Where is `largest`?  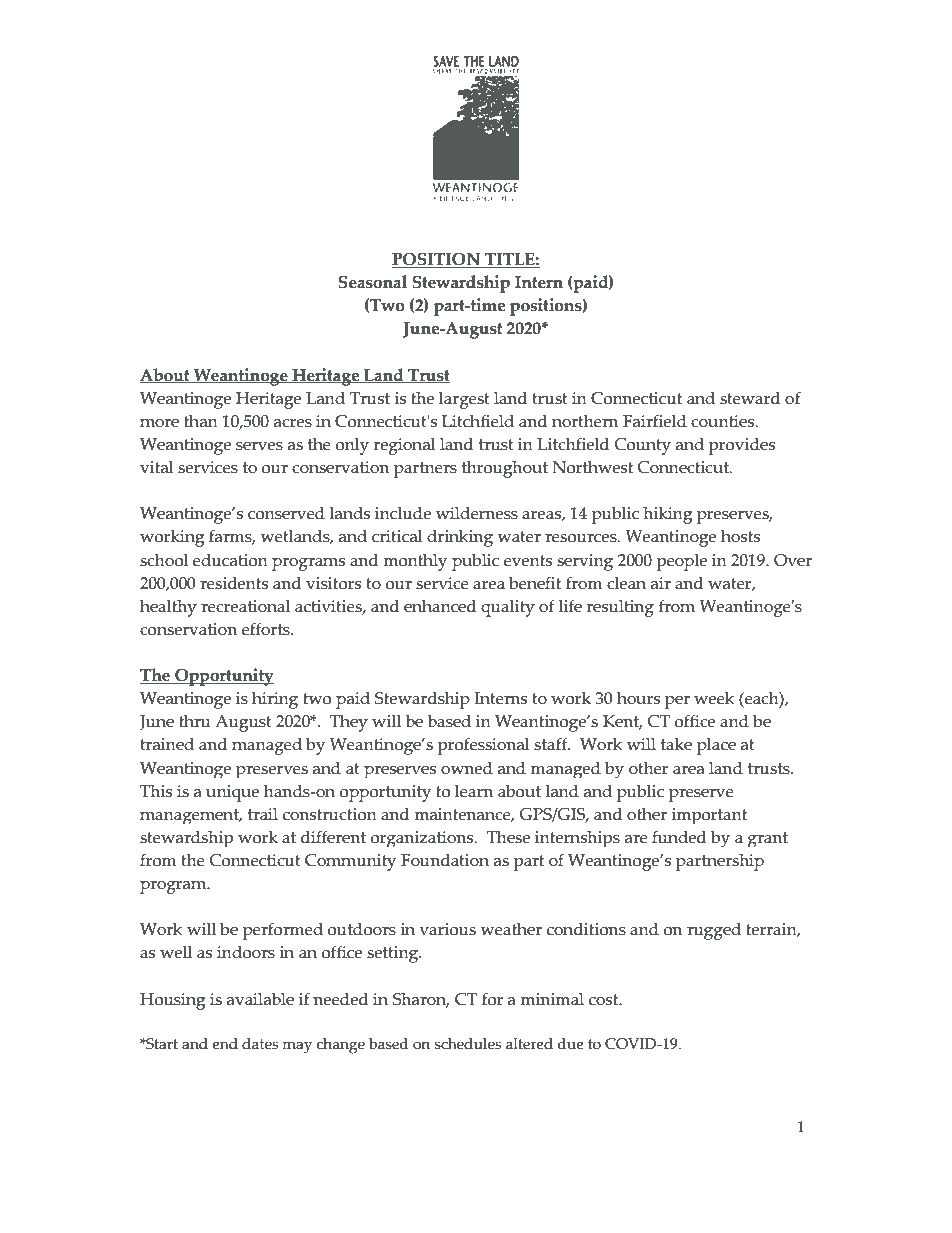 largest is located at coordinates (464, 400).
